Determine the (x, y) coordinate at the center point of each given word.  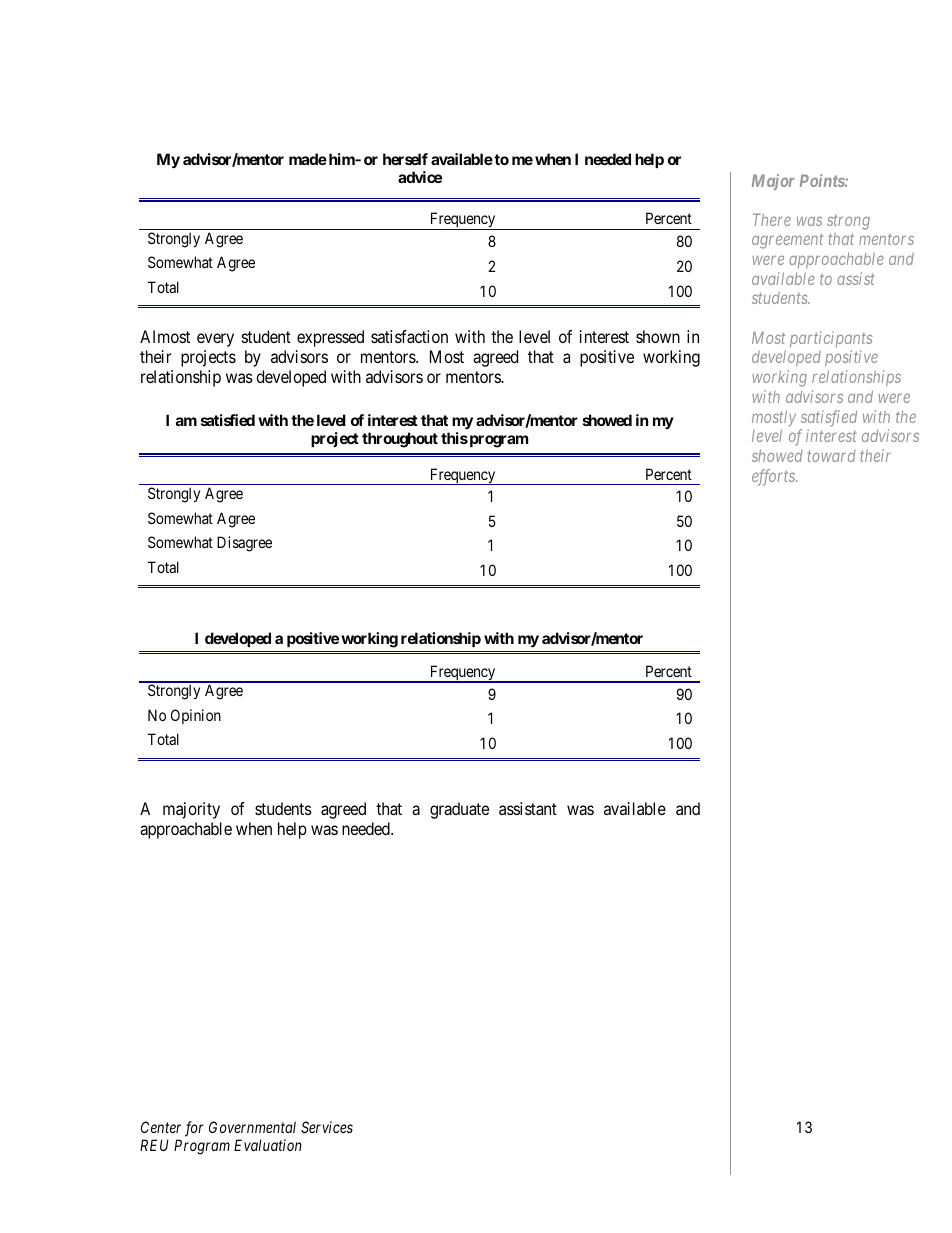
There (772, 219)
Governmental (252, 1127)
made (308, 159)
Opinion (196, 716)
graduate (459, 810)
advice (420, 177)
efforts (774, 477)
